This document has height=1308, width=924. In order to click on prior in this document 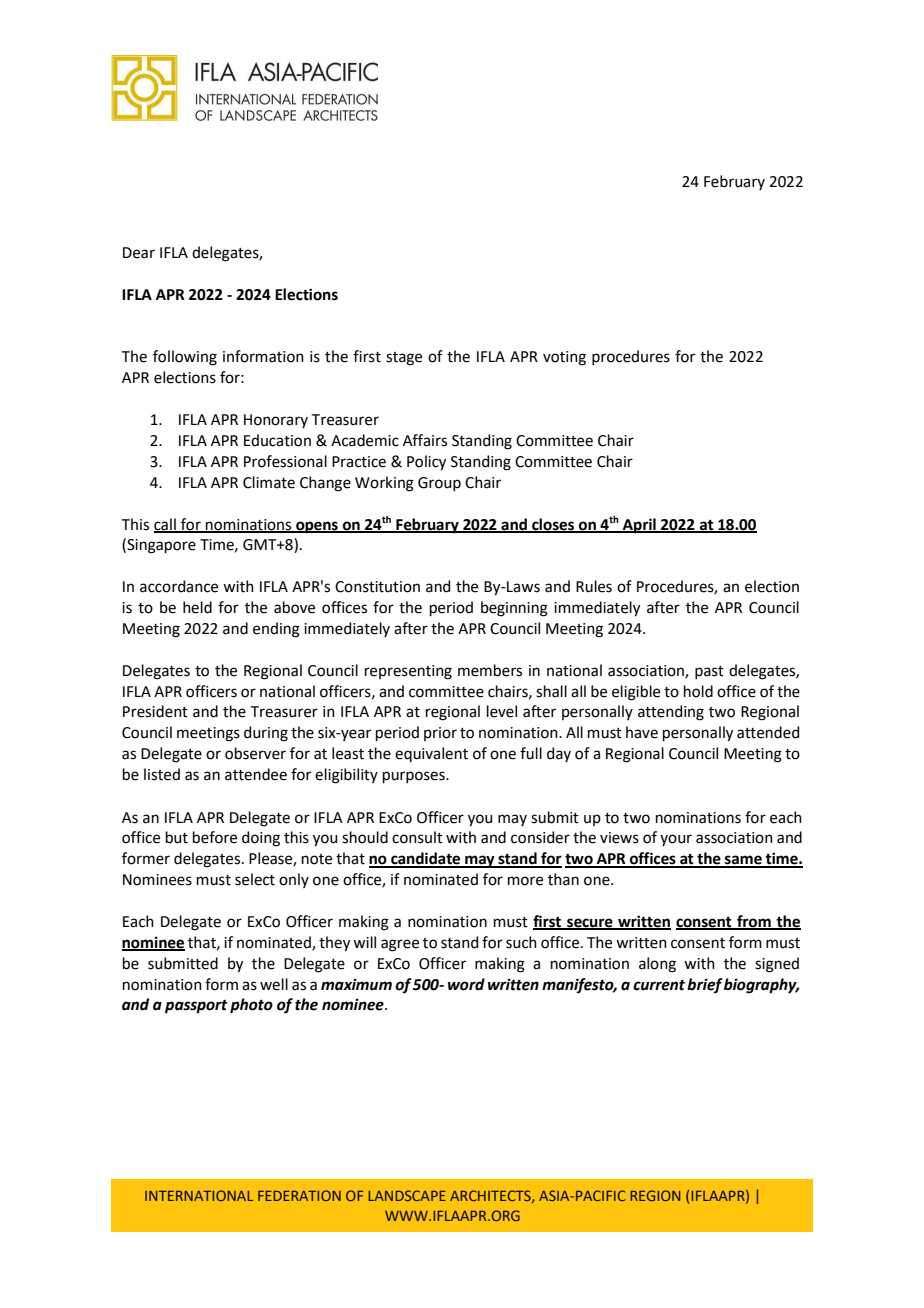, I will do `click(440, 734)`.
